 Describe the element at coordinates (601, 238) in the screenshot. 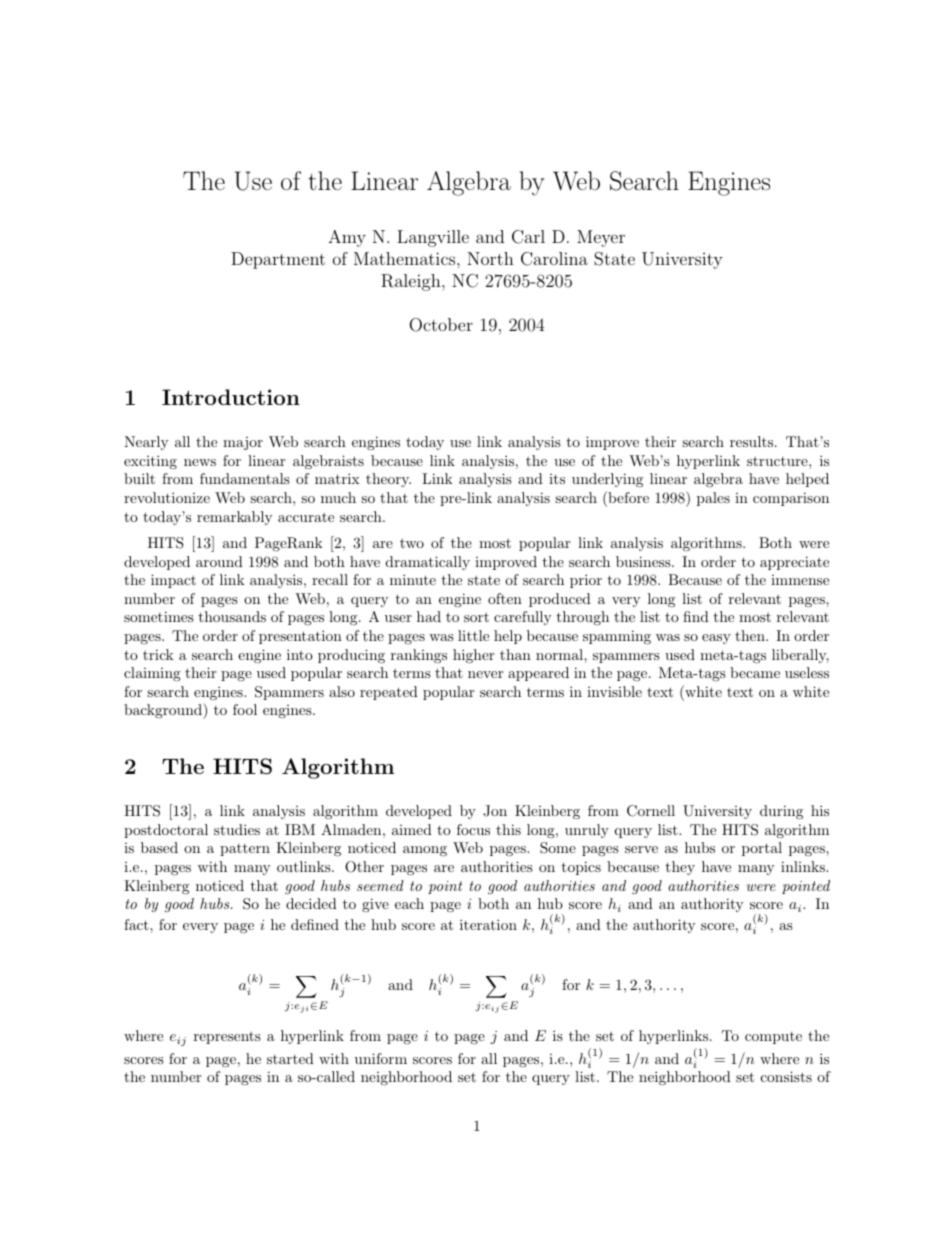

I see `Meyer` at that location.
